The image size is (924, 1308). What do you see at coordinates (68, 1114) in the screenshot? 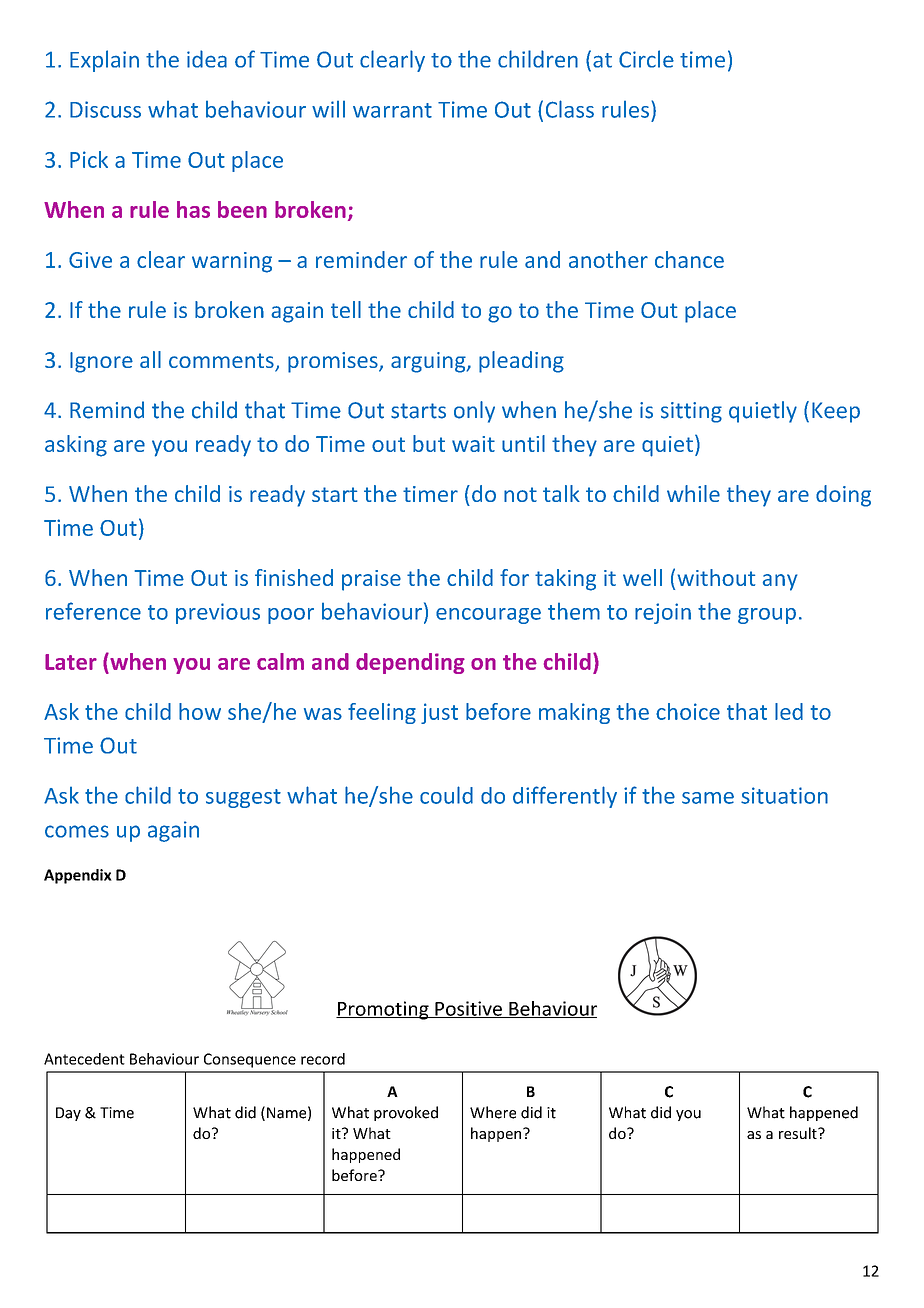
I see `Day` at bounding box center [68, 1114].
